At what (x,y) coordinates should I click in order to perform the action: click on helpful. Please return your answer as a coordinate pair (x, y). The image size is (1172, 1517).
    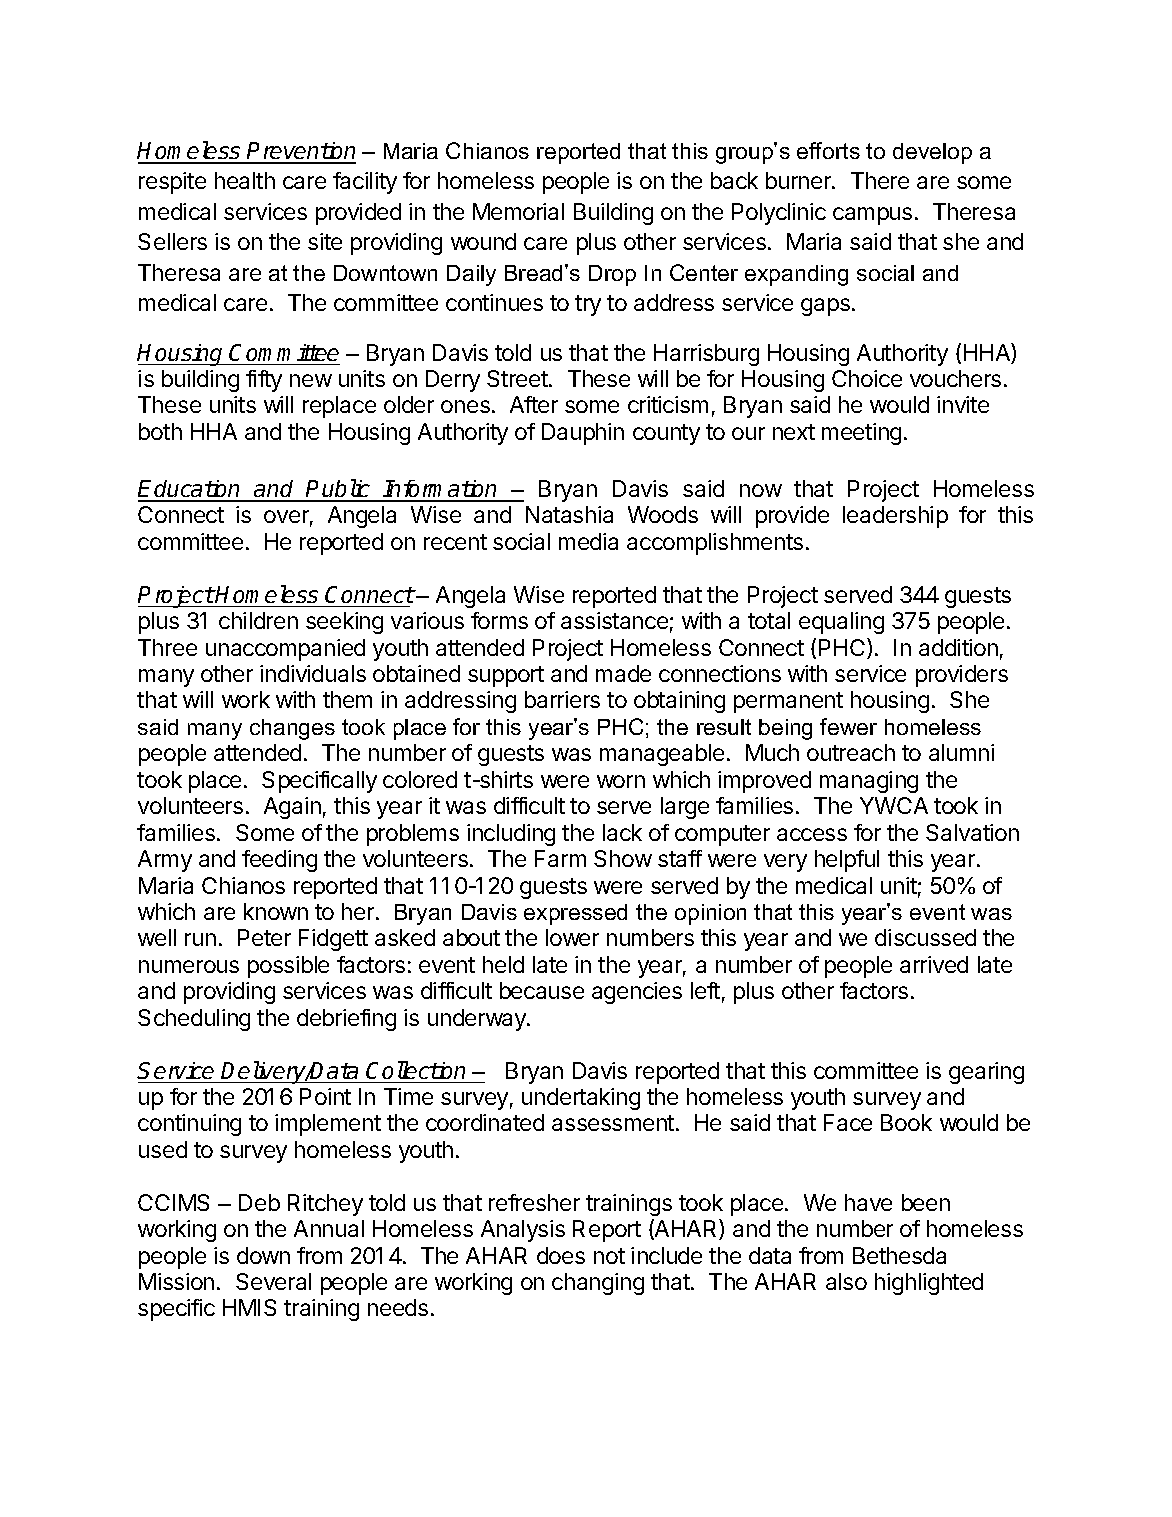
    Looking at the image, I should click on (847, 861).
